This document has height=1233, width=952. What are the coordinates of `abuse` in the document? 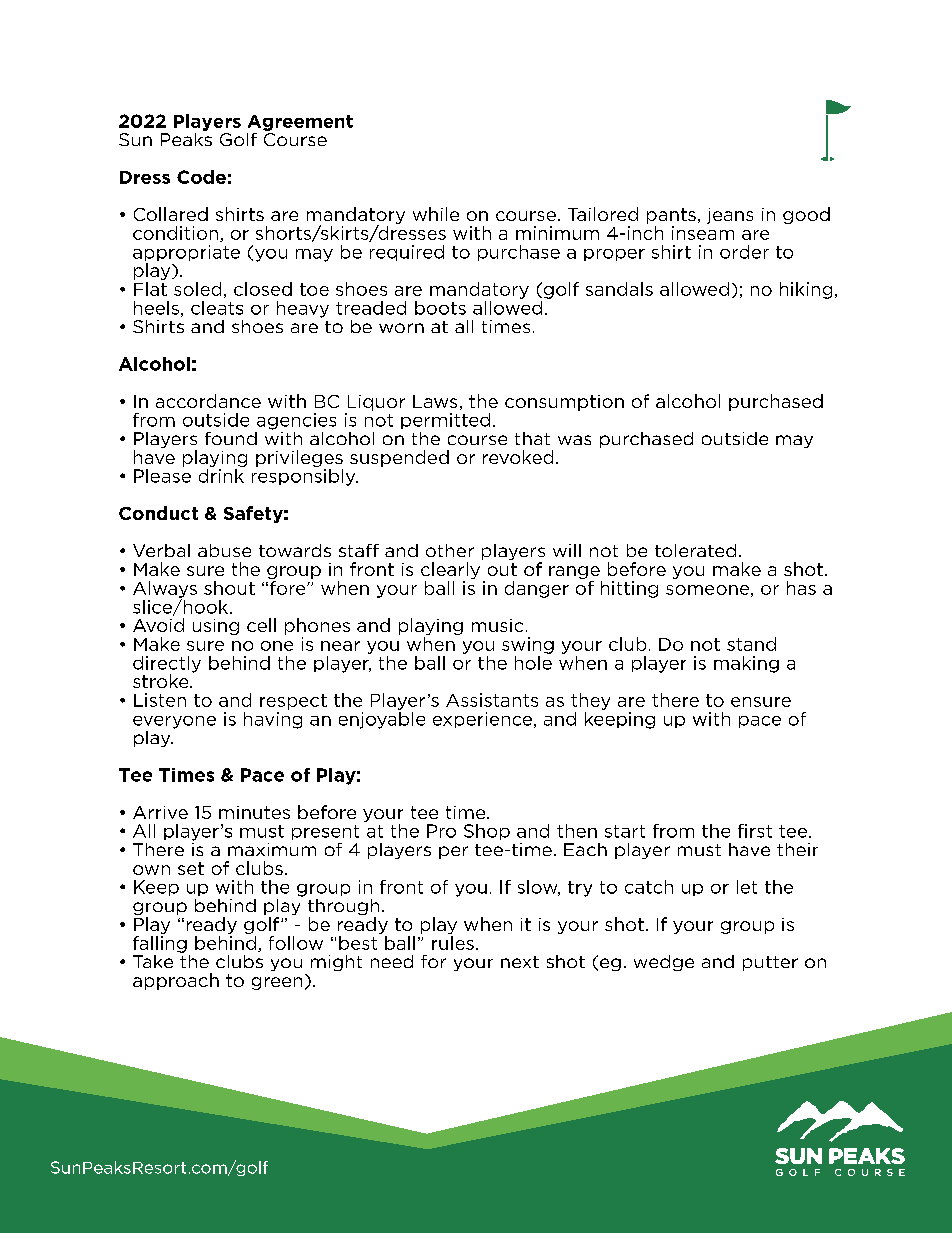 It's located at (224, 550).
